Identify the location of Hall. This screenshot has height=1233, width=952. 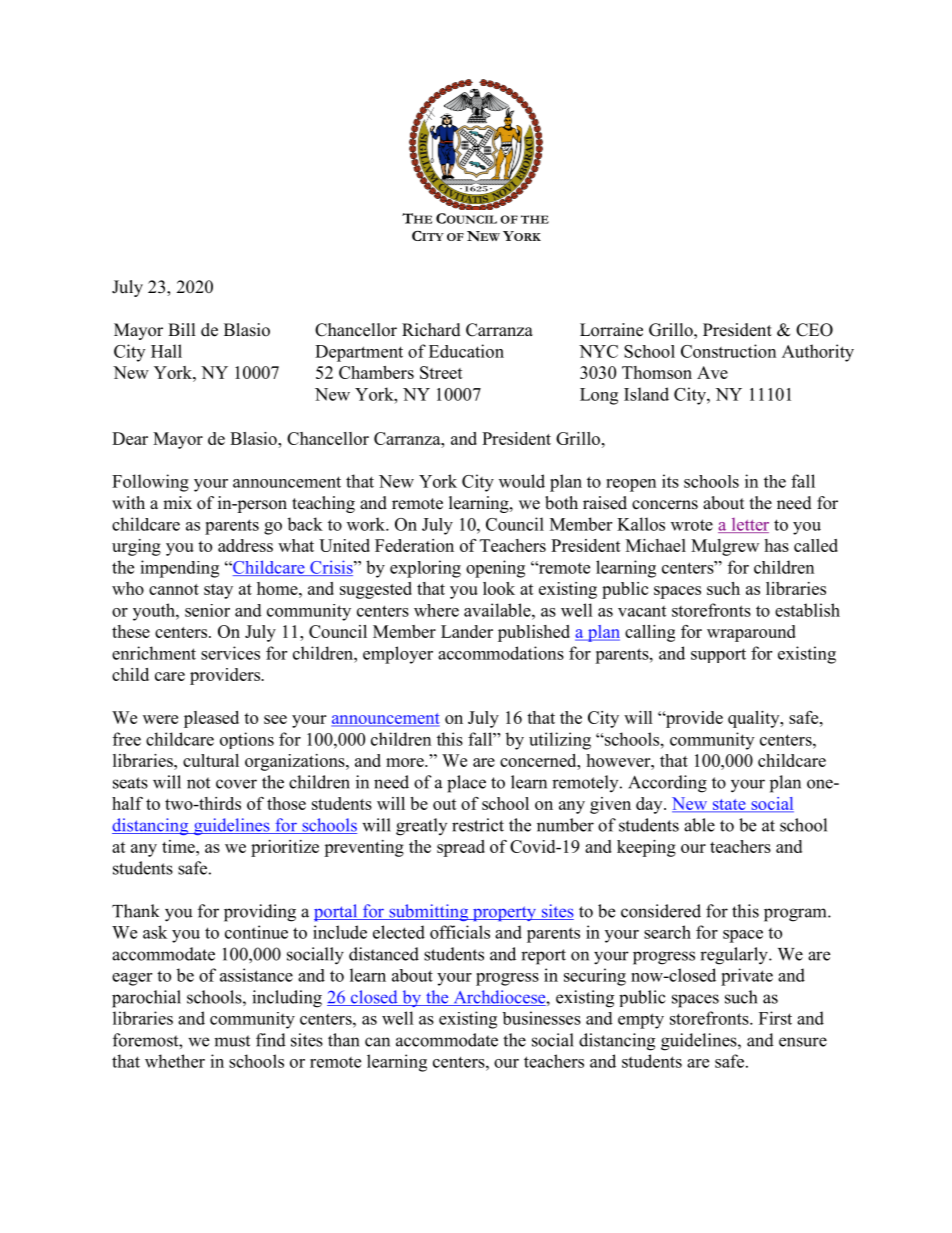
(166, 351).
